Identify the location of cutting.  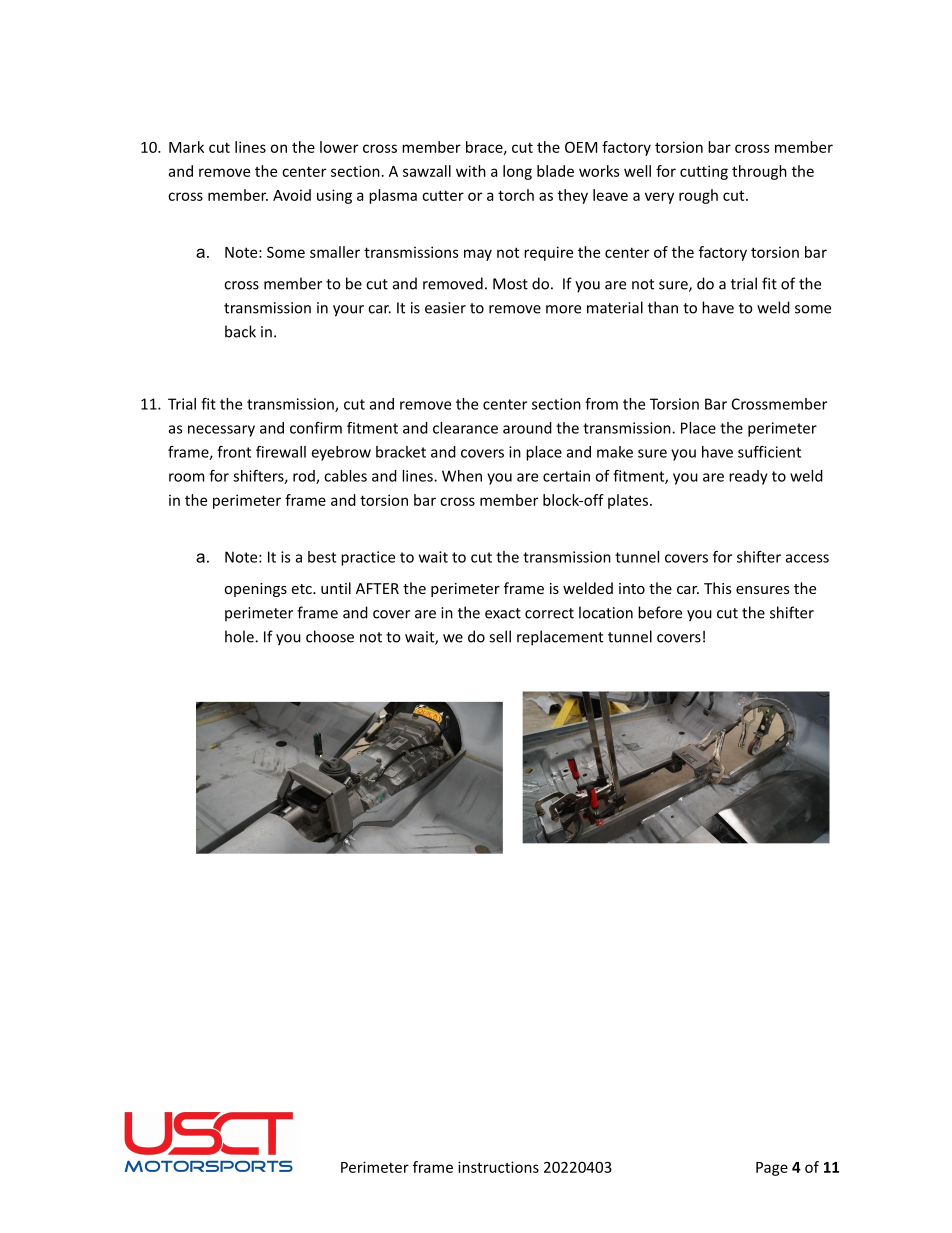
(704, 172).
